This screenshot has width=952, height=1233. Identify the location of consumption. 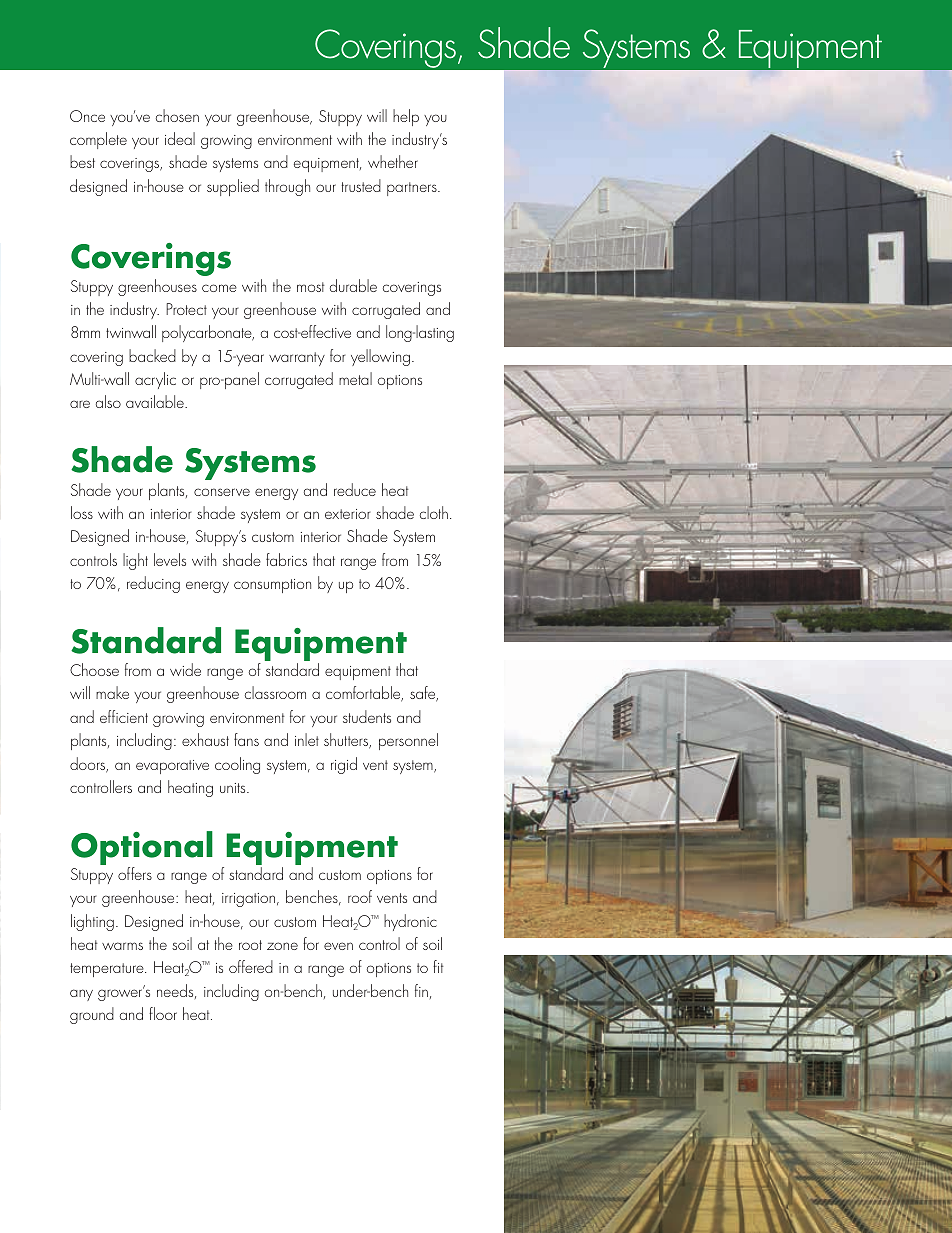
(272, 586).
